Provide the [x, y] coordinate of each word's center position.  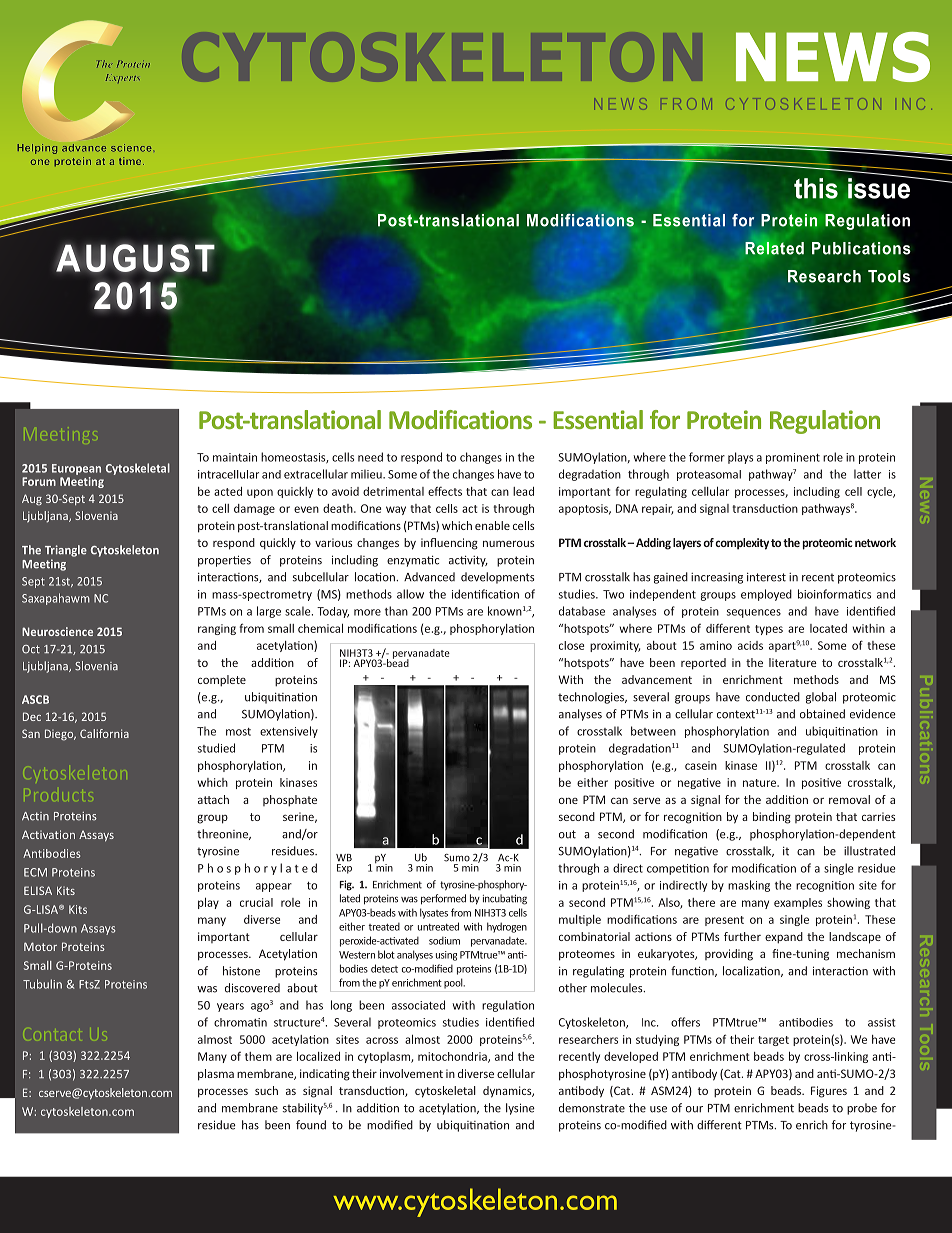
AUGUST [135, 258]
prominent [793, 458]
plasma [216, 1075]
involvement [411, 1073]
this [816, 188]
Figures [829, 1092]
